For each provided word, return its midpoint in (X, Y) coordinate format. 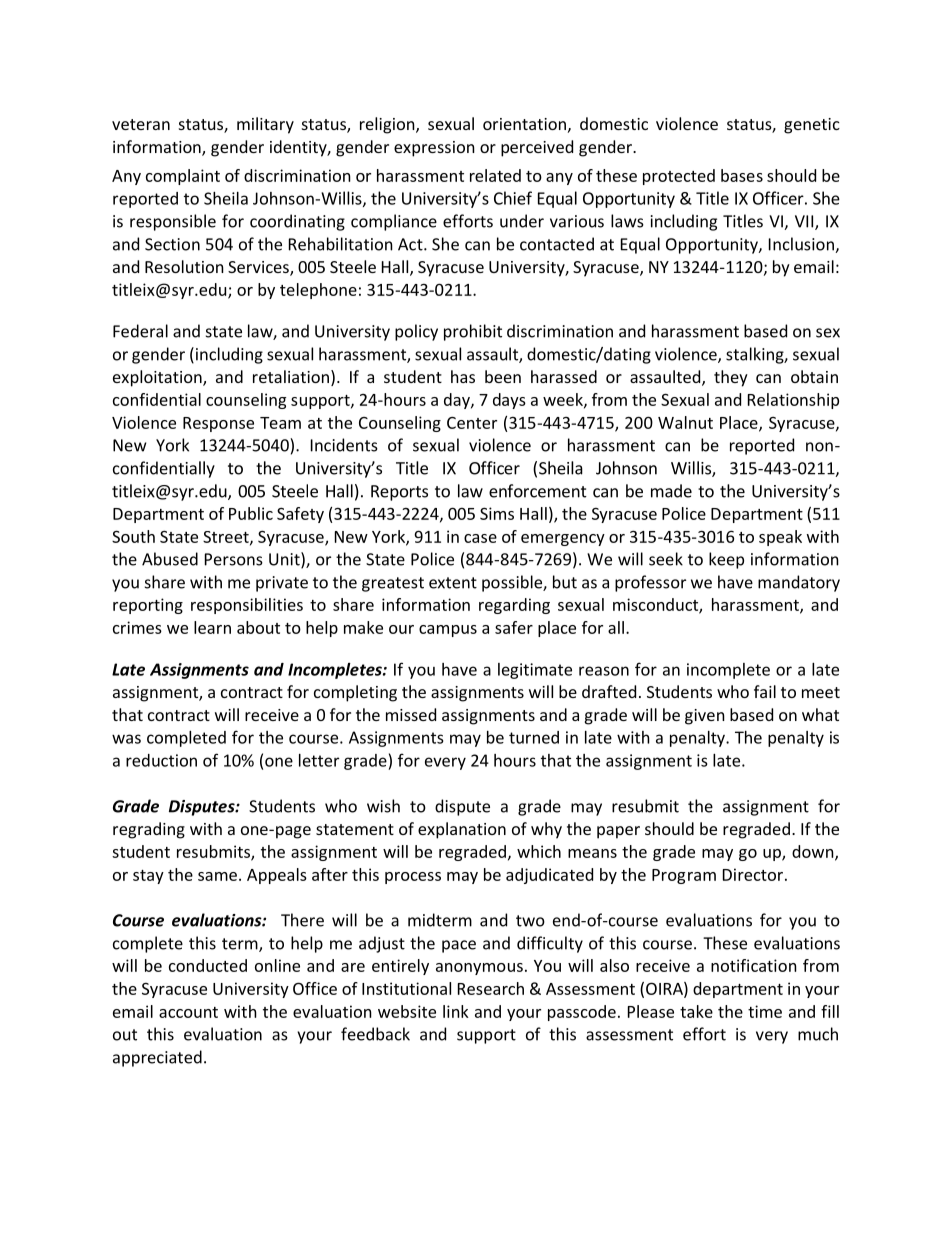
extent (453, 583)
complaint (183, 177)
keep (726, 560)
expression (434, 149)
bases (742, 175)
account (188, 1012)
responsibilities (247, 606)
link (456, 1011)
